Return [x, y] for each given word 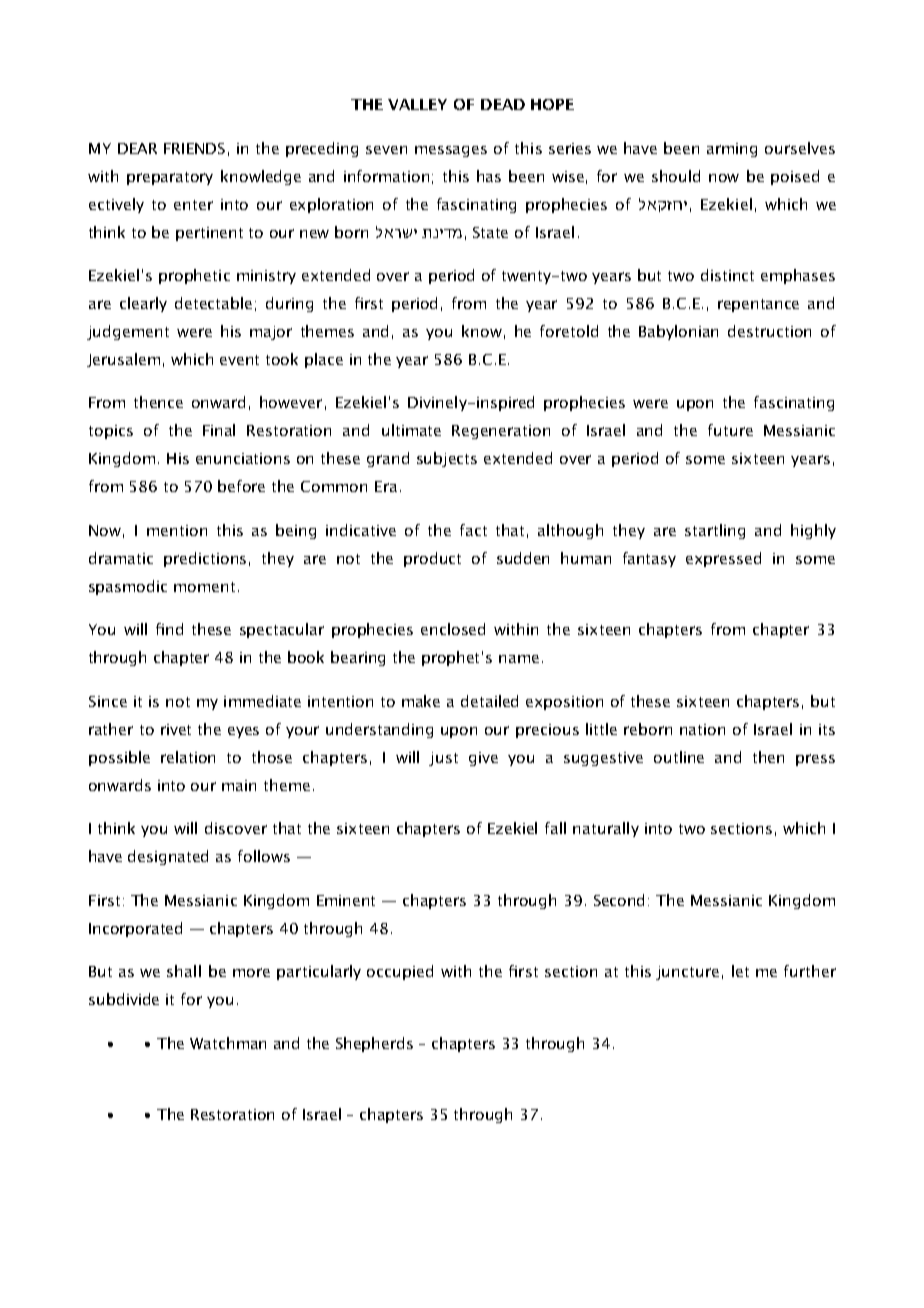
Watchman [228, 1043]
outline [679, 757]
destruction [769, 331]
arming [732, 150]
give [483, 759]
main [239, 785]
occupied [400, 972]
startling [715, 531]
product [432, 559]
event [239, 360]
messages [451, 151]
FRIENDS [194, 148]
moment [204, 587]
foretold [569, 331]
